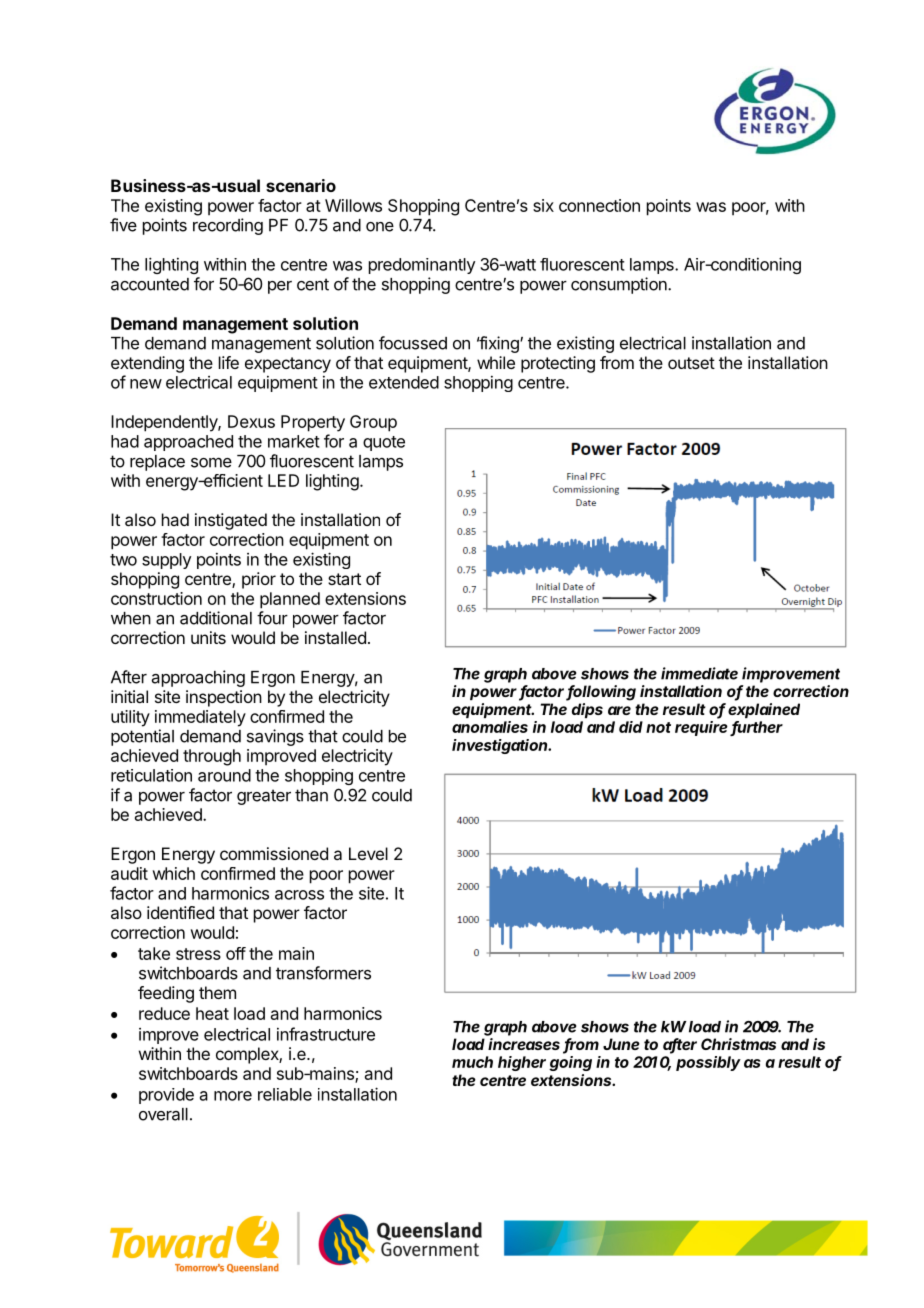  Describe the element at coordinates (472, 1062) in the image. I see `much` at that location.
